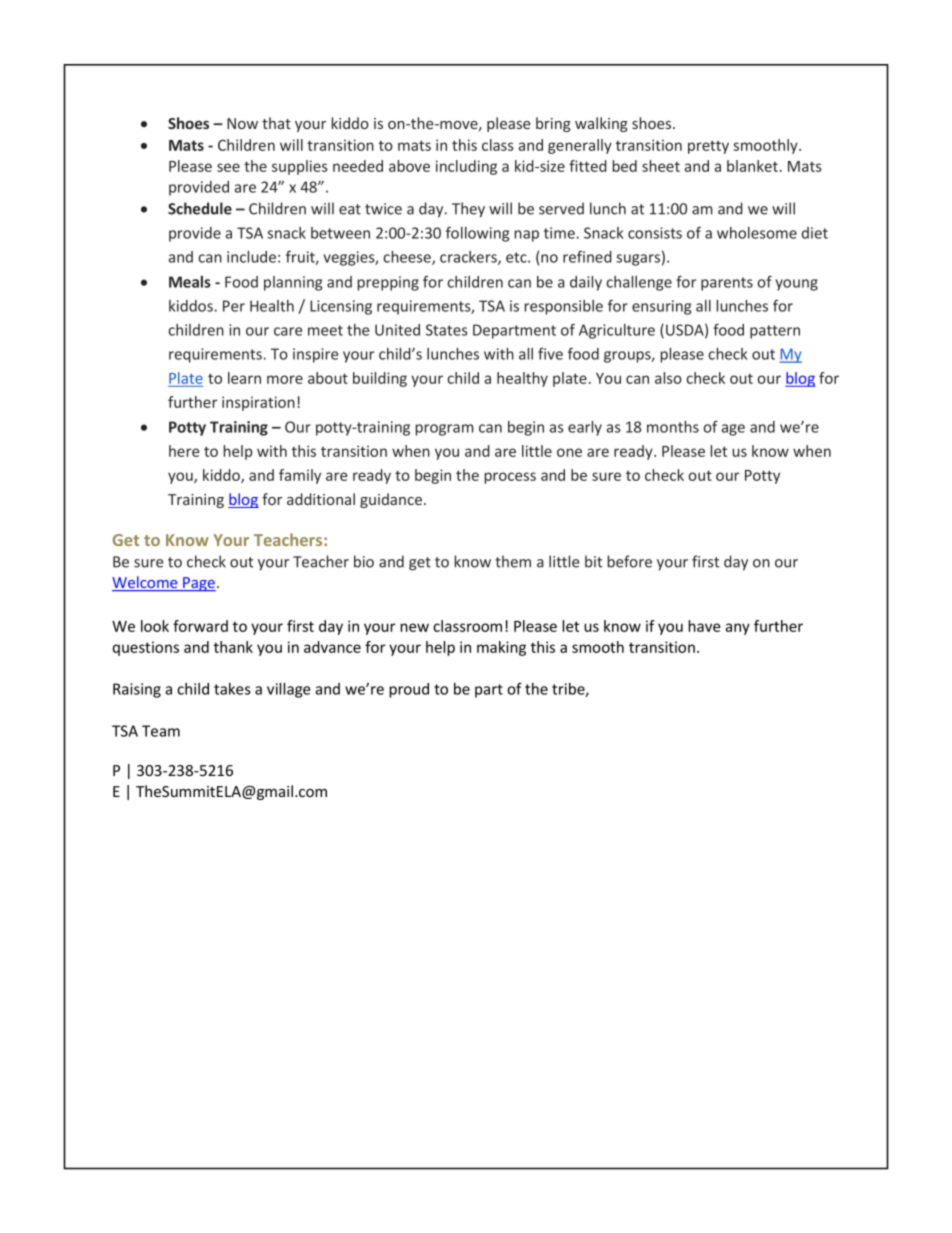  I want to click on here, so click(184, 451).
